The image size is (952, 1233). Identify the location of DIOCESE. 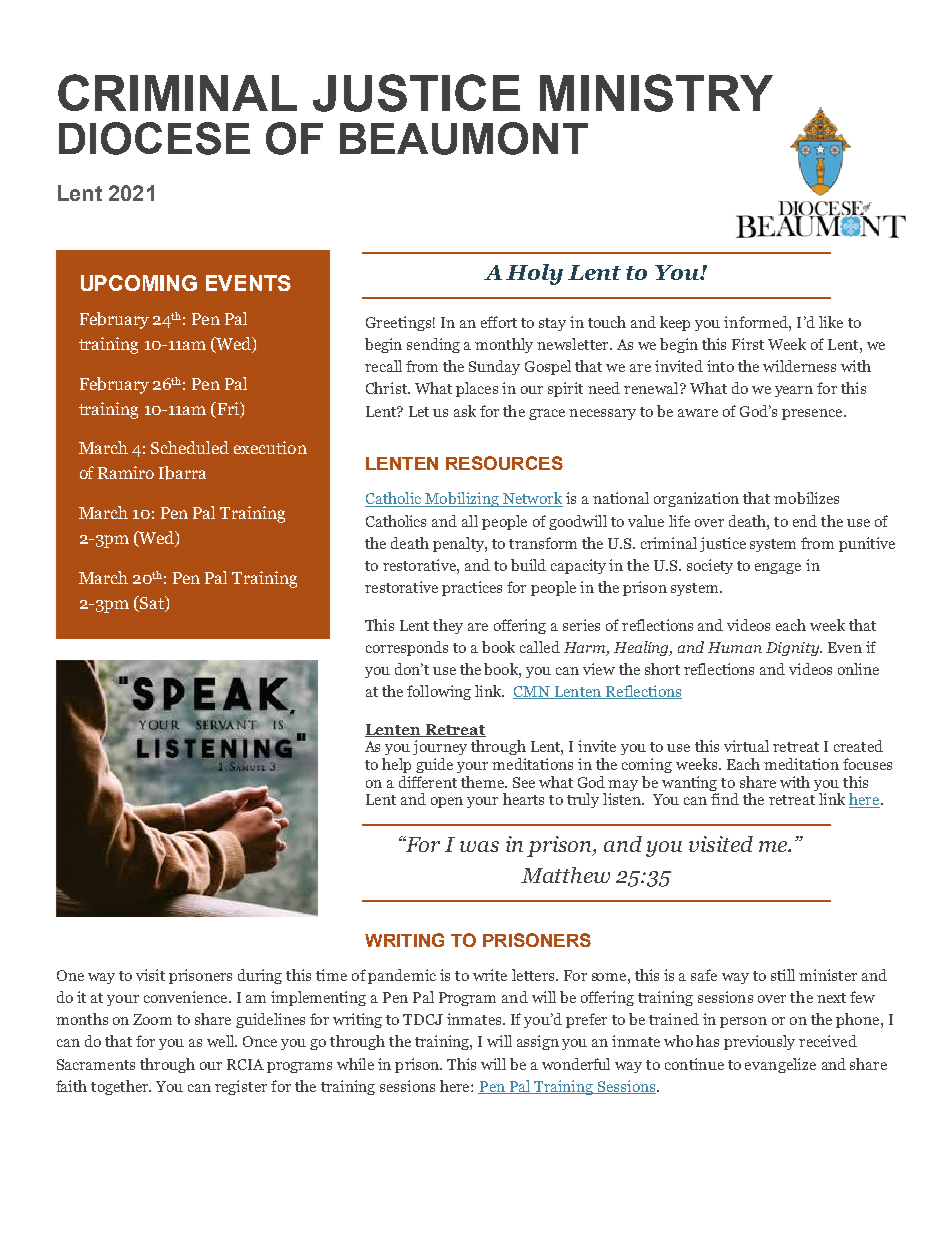
(154, 138).
